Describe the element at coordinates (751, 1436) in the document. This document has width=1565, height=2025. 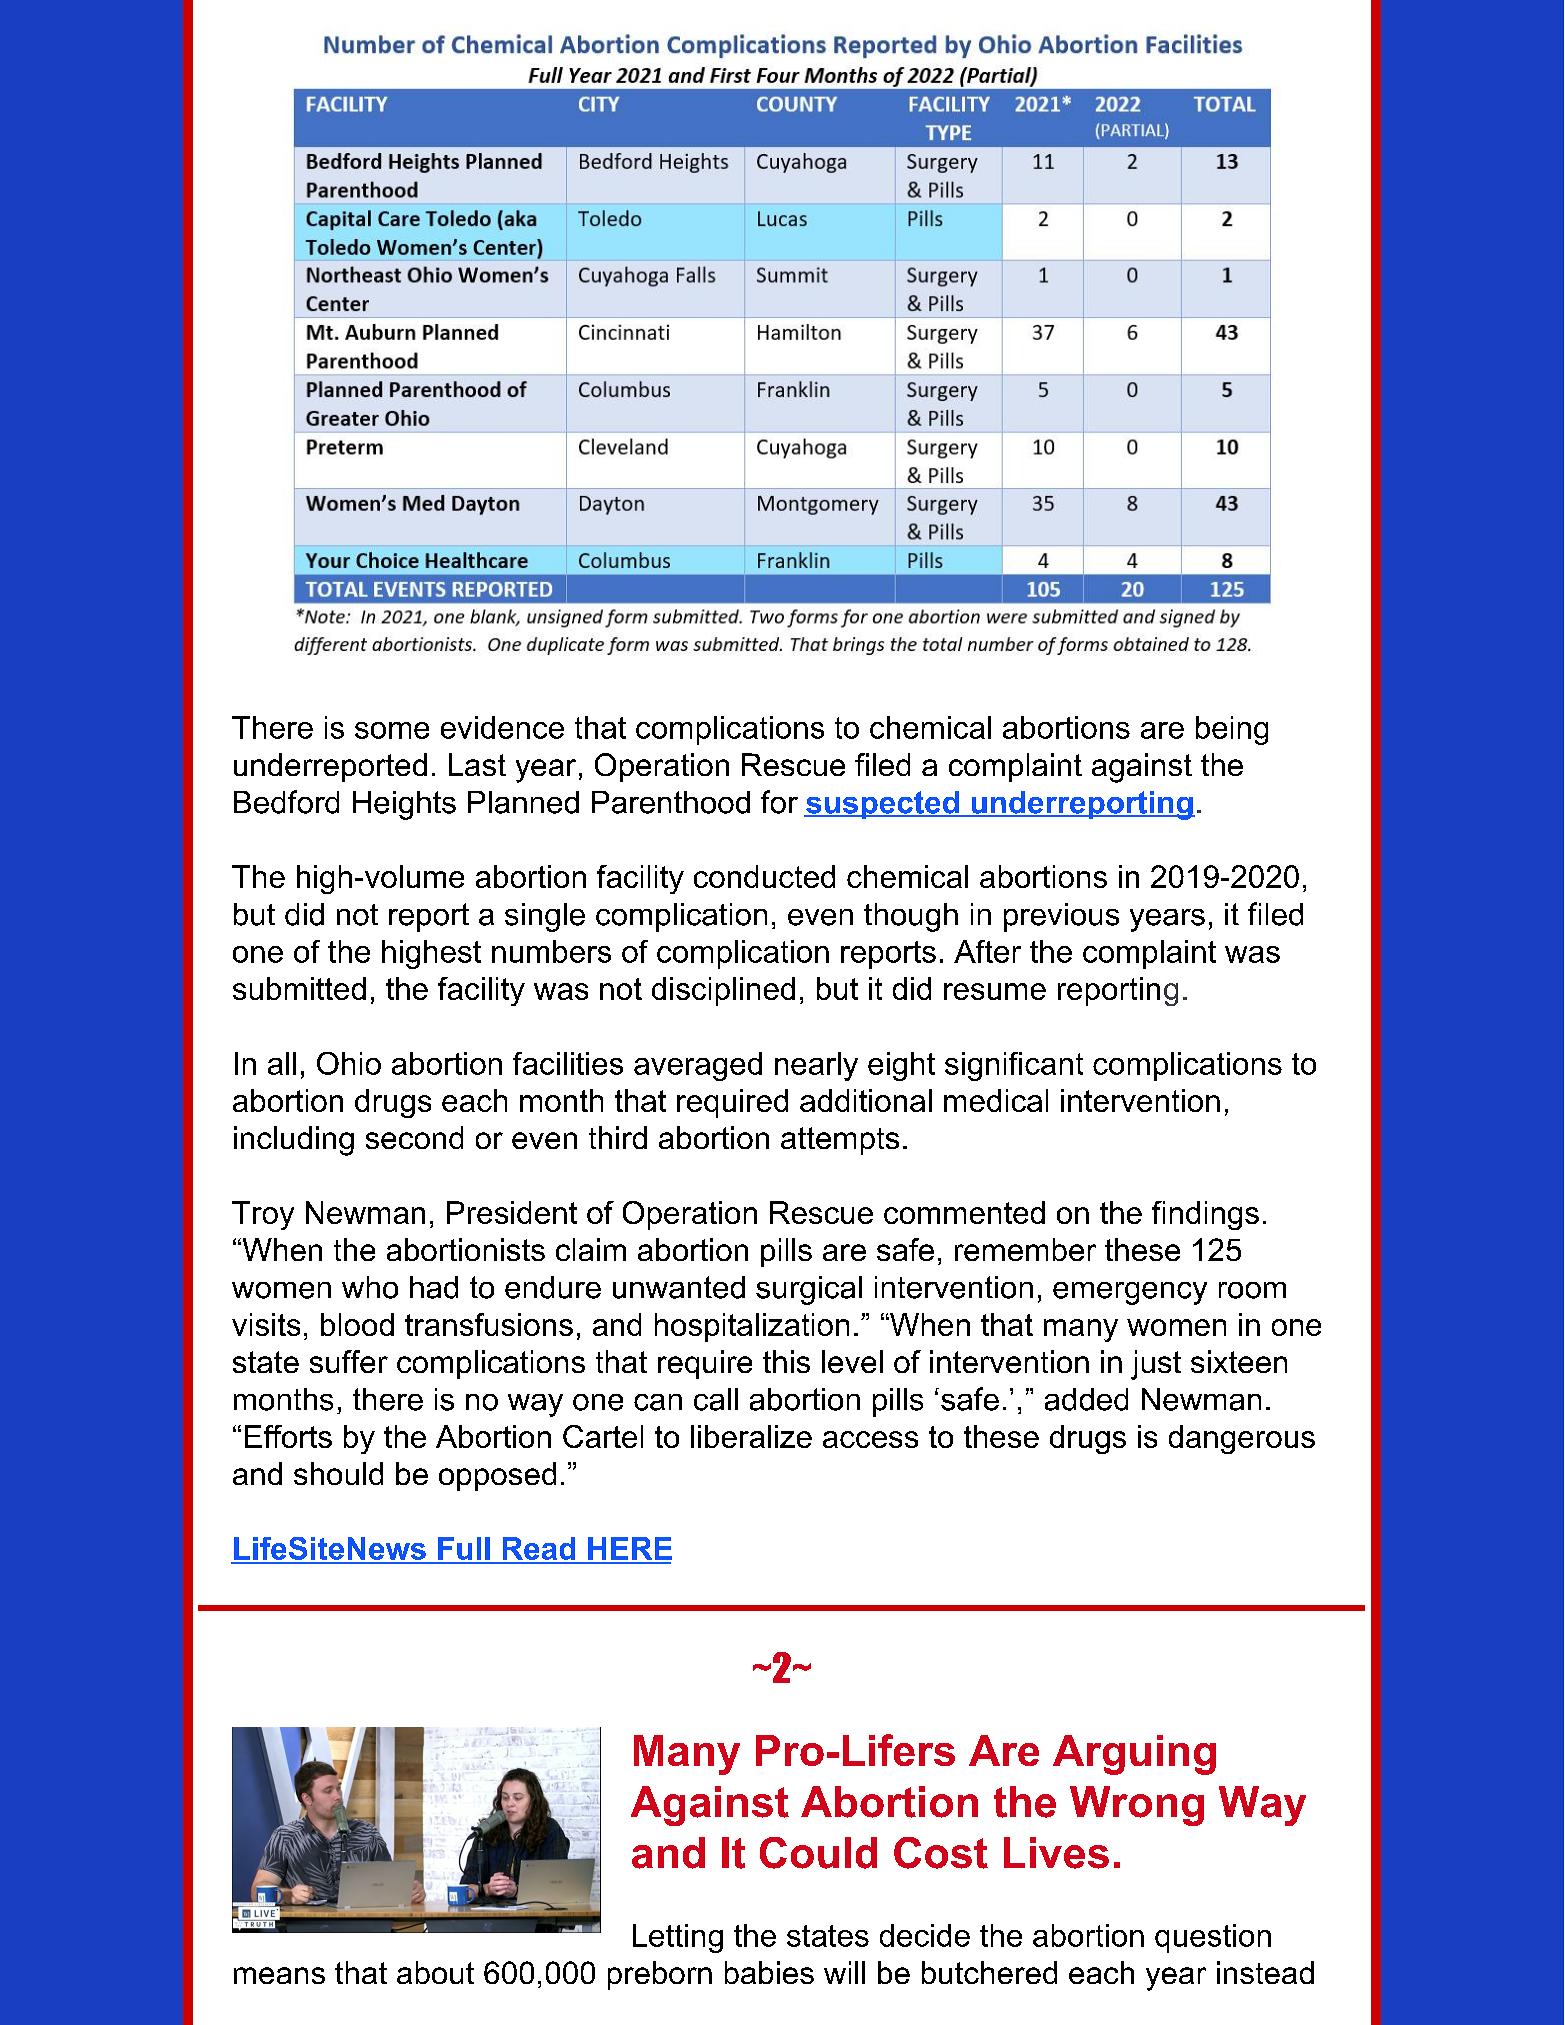
I see `liberalize` at that location.
